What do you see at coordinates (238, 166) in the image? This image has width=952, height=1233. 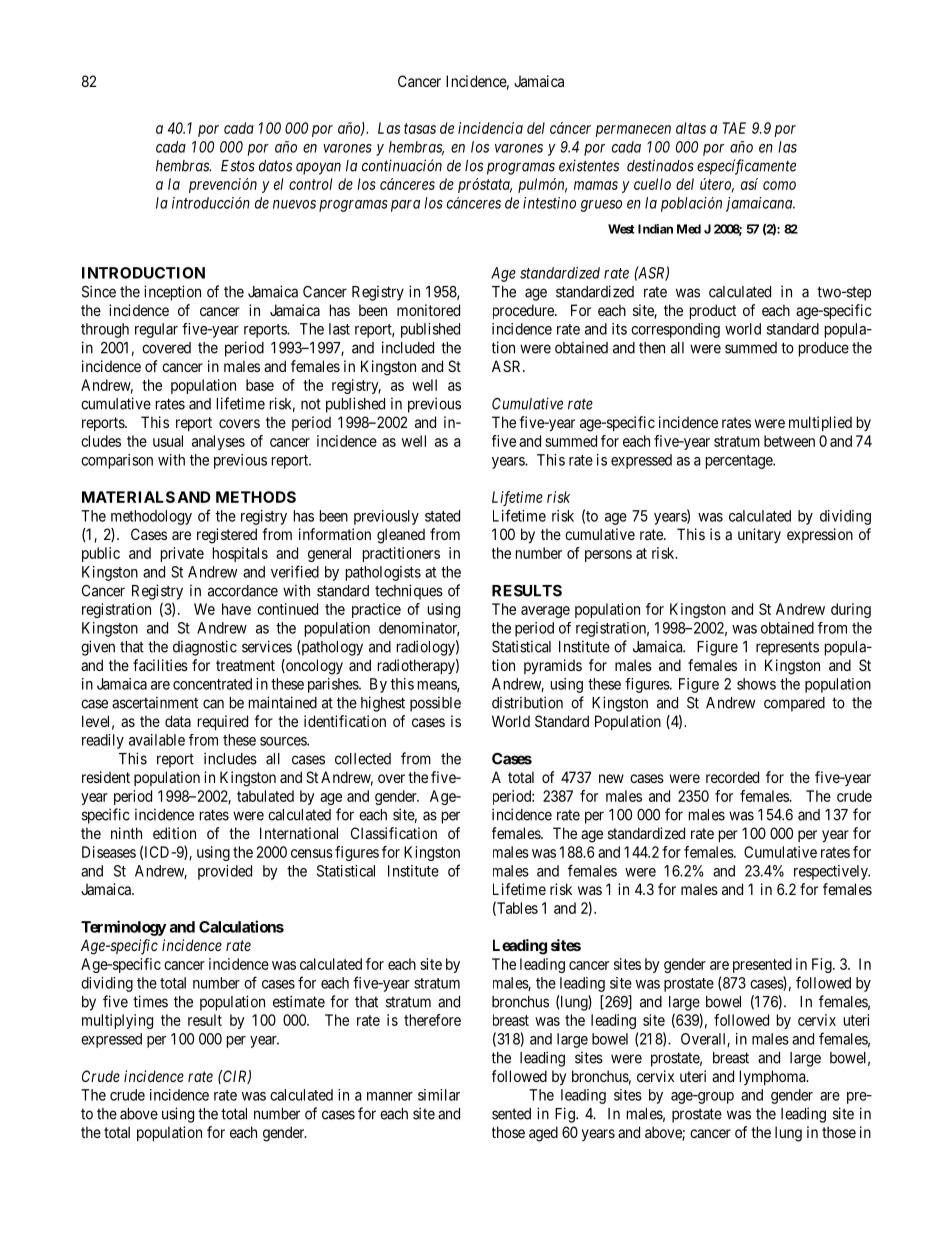 I see `Estos` at bounding box center [238, 166].
